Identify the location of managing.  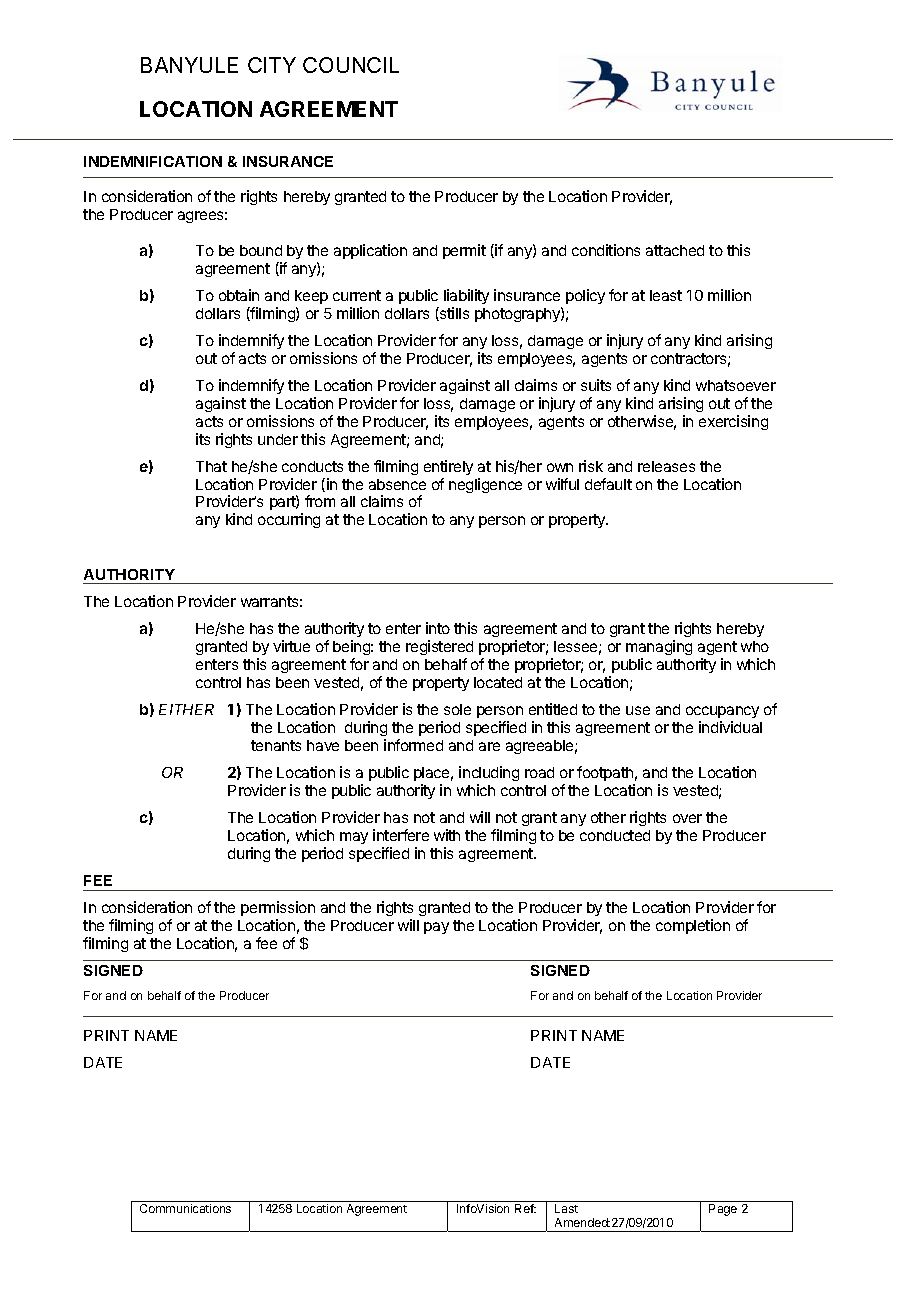
(659, 647).
